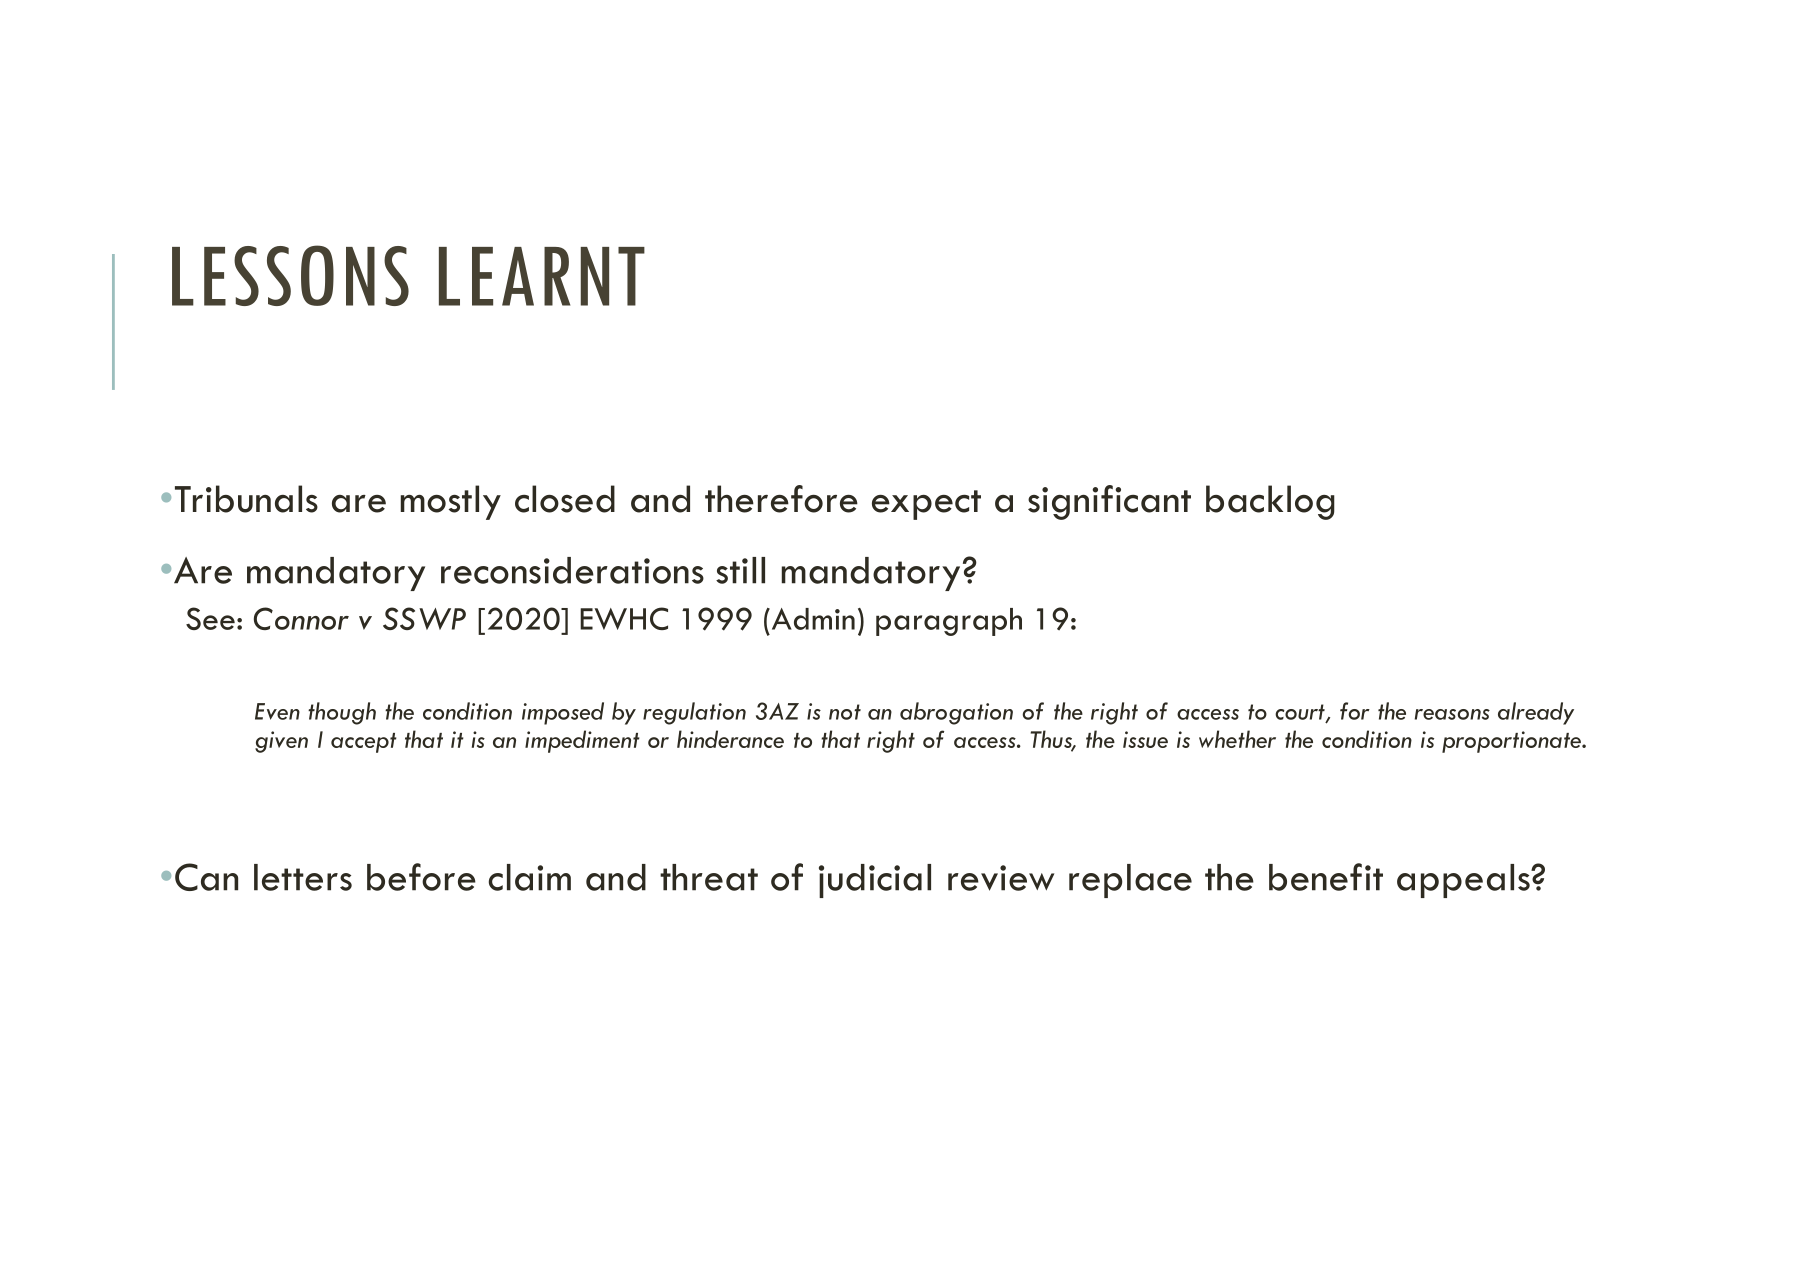  Describe the element at coordinates (875, 881) in the screenshot. I see `judicial` at that location.
